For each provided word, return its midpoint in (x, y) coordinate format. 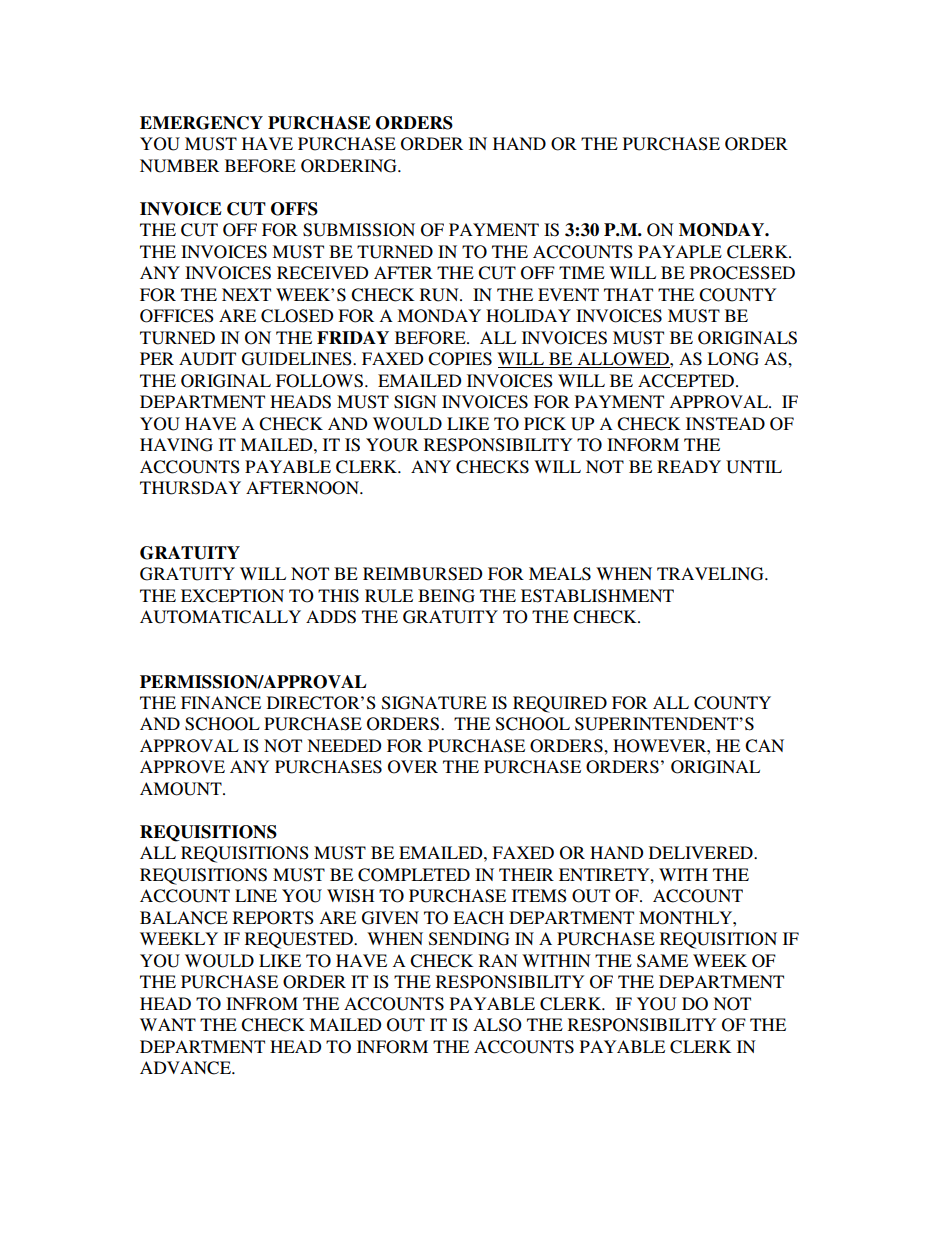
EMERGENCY (201, 123)
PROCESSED (742, 273)
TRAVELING (711, 574)
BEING (446, 596)
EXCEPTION (232, 596)
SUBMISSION (359, 230)
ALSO (497, 1025)
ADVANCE (186, 1068)
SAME (662, 961)
